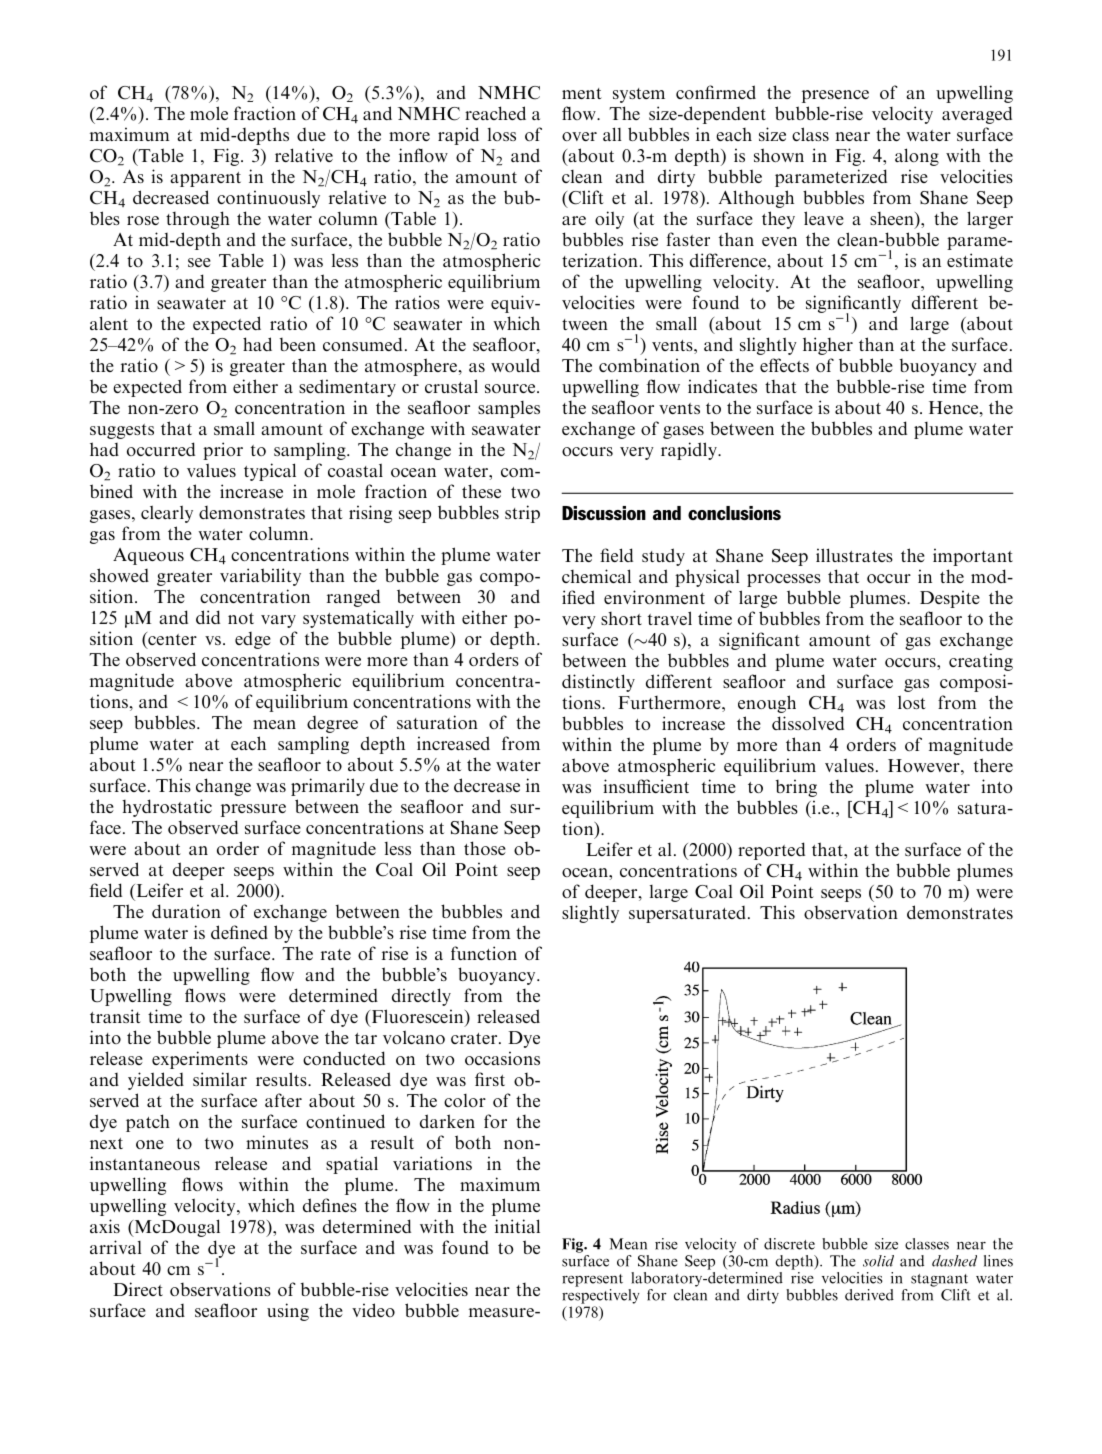  I want to click on Hence, so click(954, 407).
